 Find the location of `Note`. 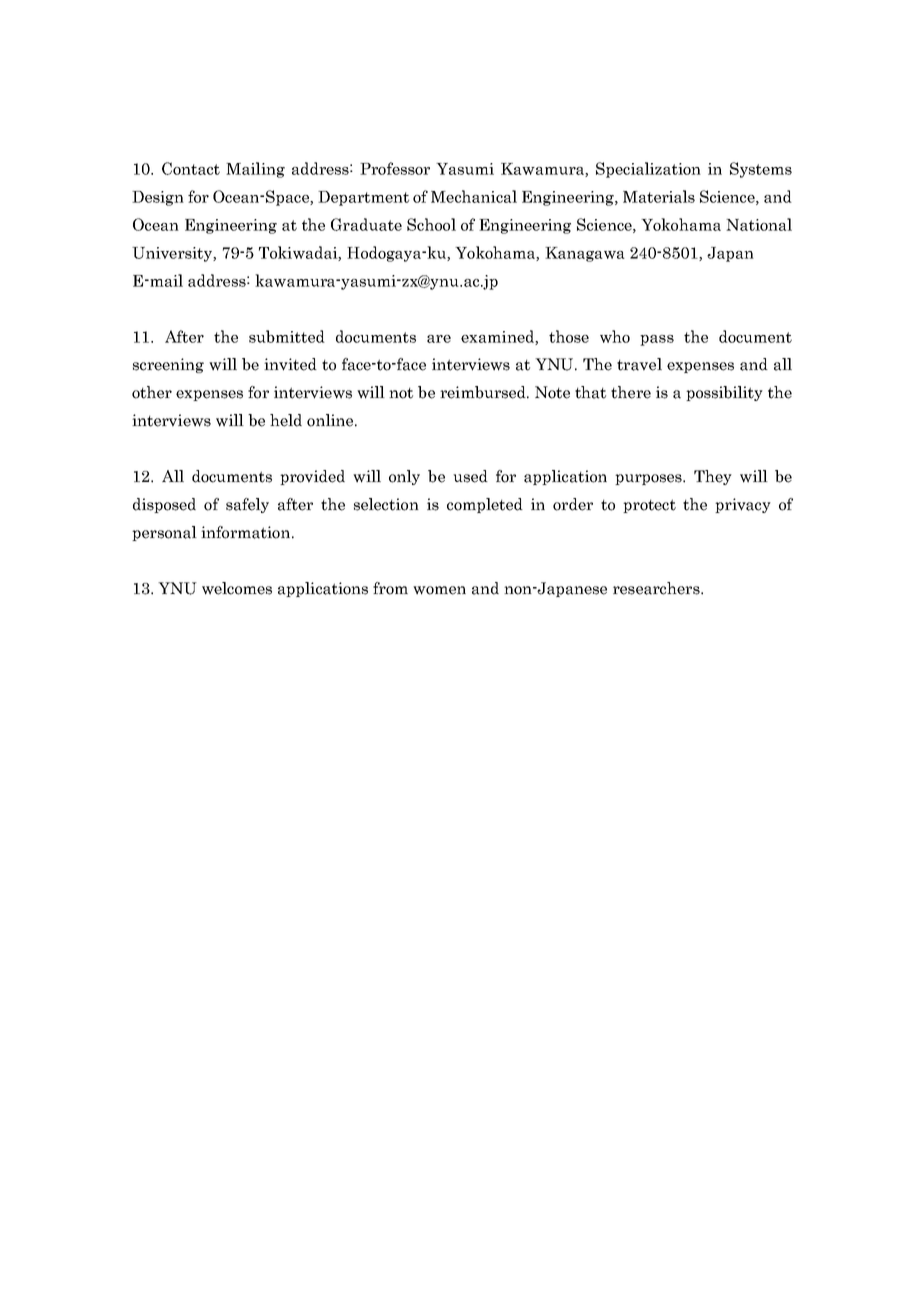

Note is located at coordinates (552, 392).
